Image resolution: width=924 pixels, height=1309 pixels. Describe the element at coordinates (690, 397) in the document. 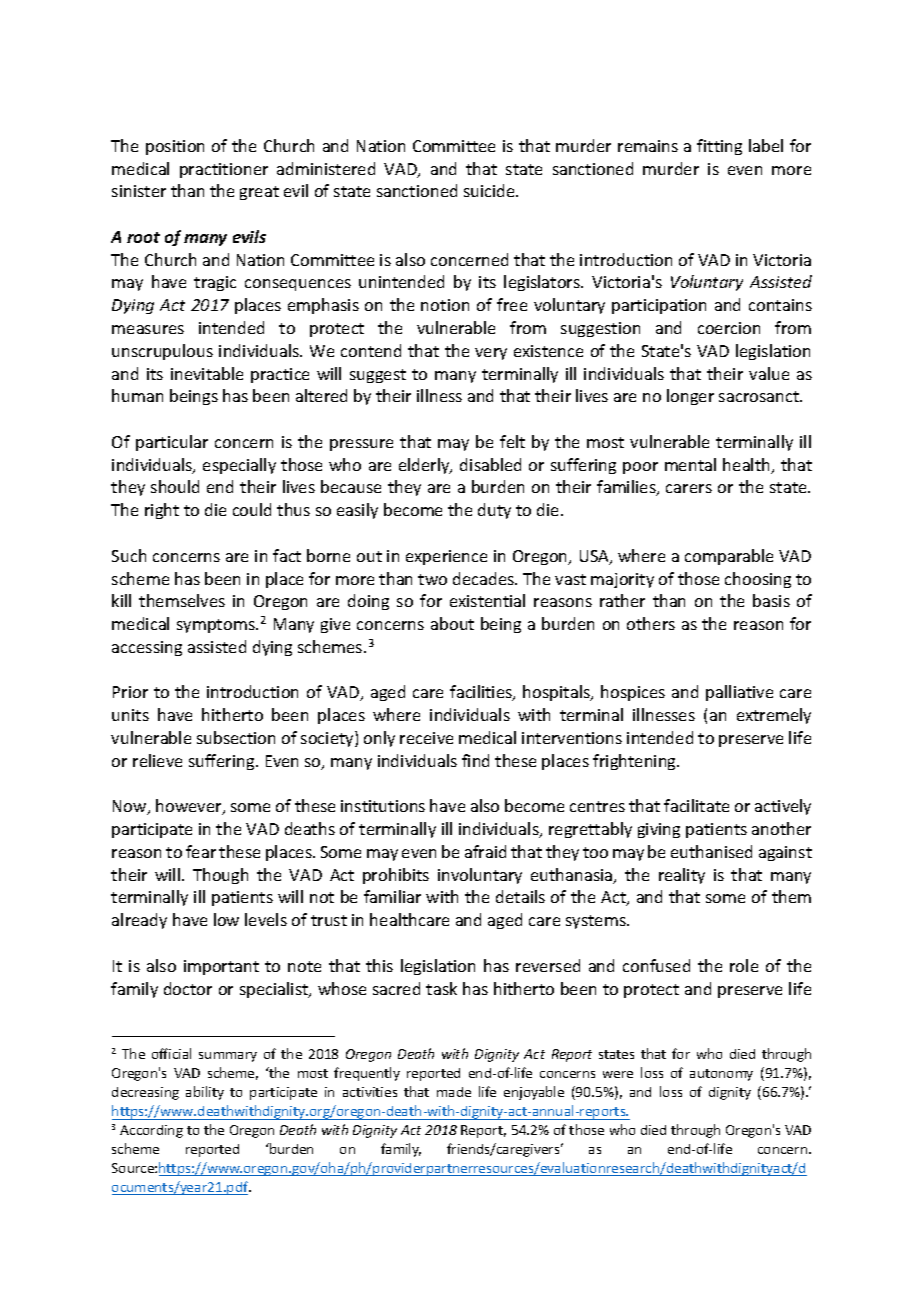

I see `longer` at that location.
